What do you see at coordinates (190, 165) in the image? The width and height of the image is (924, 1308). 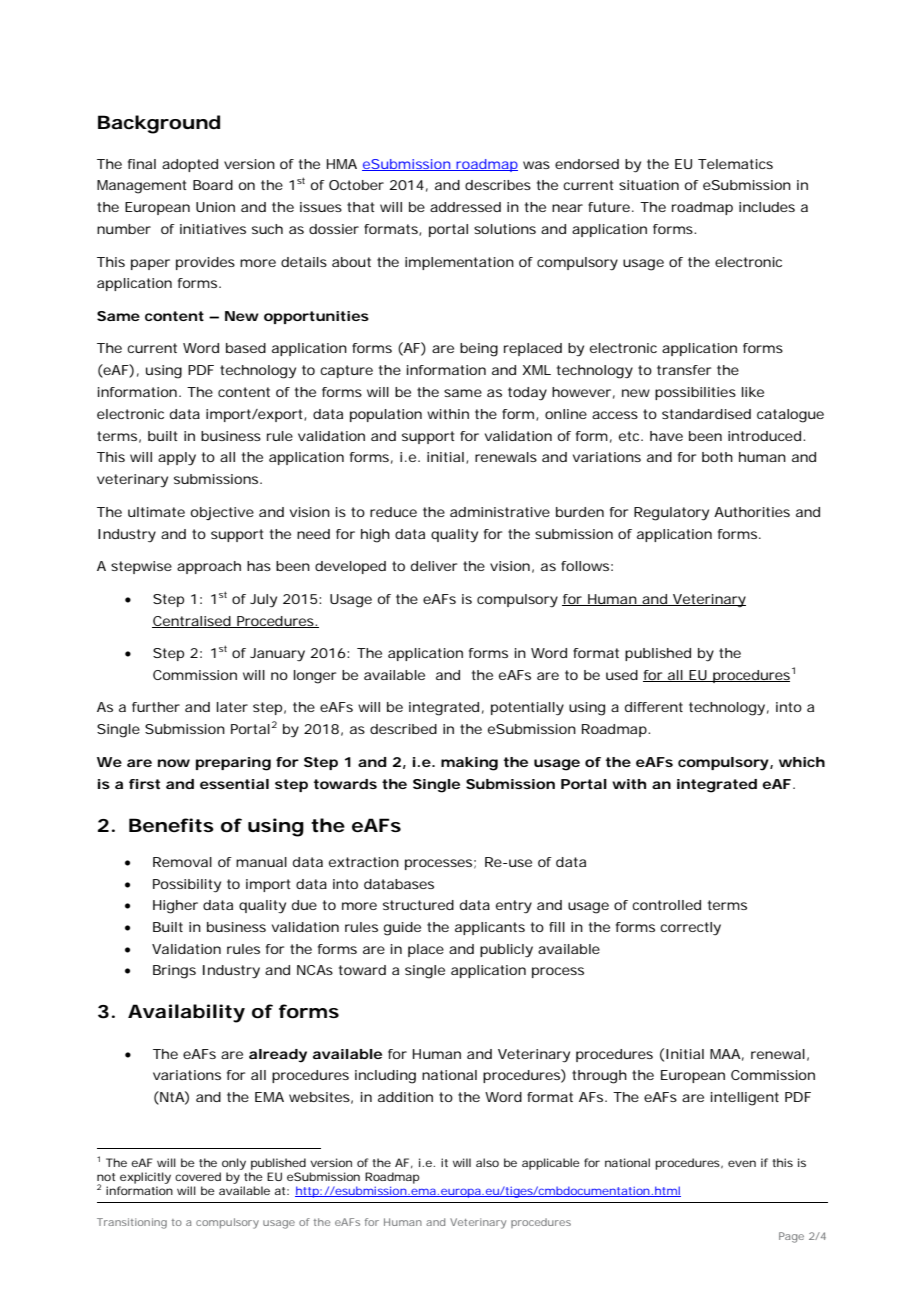 I see `adopted` at bounding box center [190, 165].
